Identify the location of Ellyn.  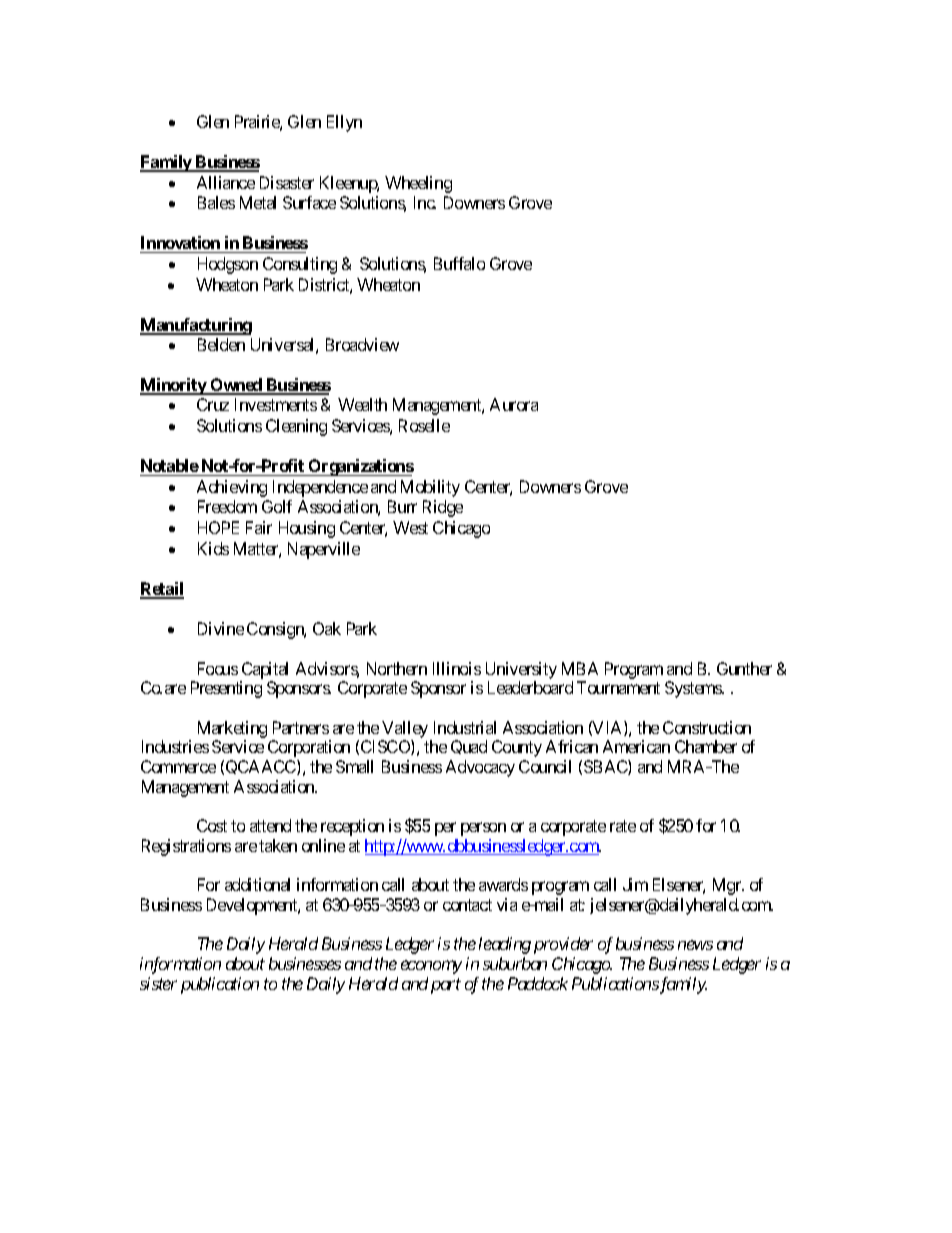
(344, 123).
